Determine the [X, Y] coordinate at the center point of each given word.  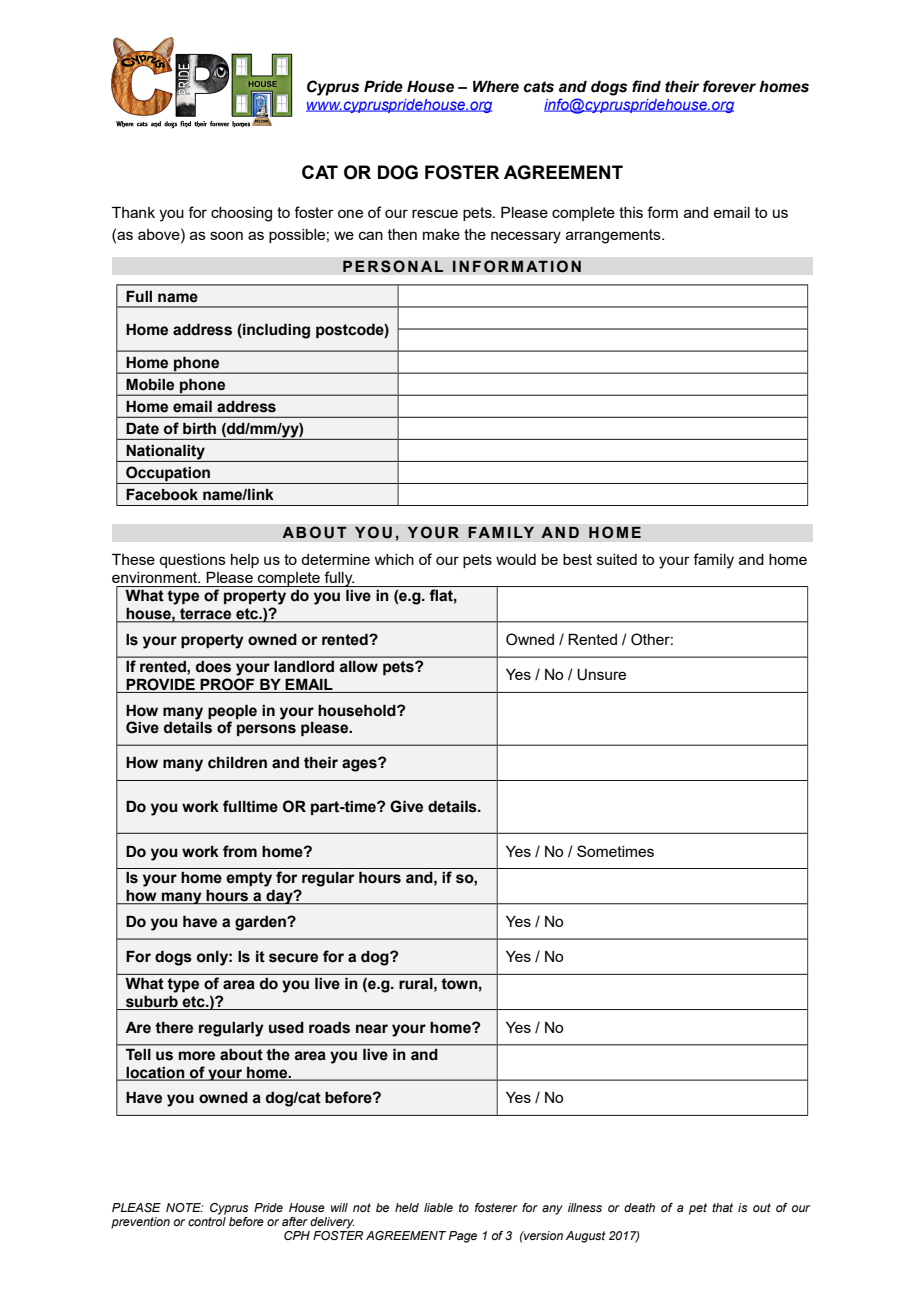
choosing [241, 214]
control [207, 1221]
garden [261, 923]
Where [496, 86]
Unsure [601, 675]
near [372, 1029]
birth [199, 428]
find [646, 86]
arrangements [614, 236]
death [639, 1207]
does [213, 666]
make [441, 234]
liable [438, 1207]
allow [359, 666]
